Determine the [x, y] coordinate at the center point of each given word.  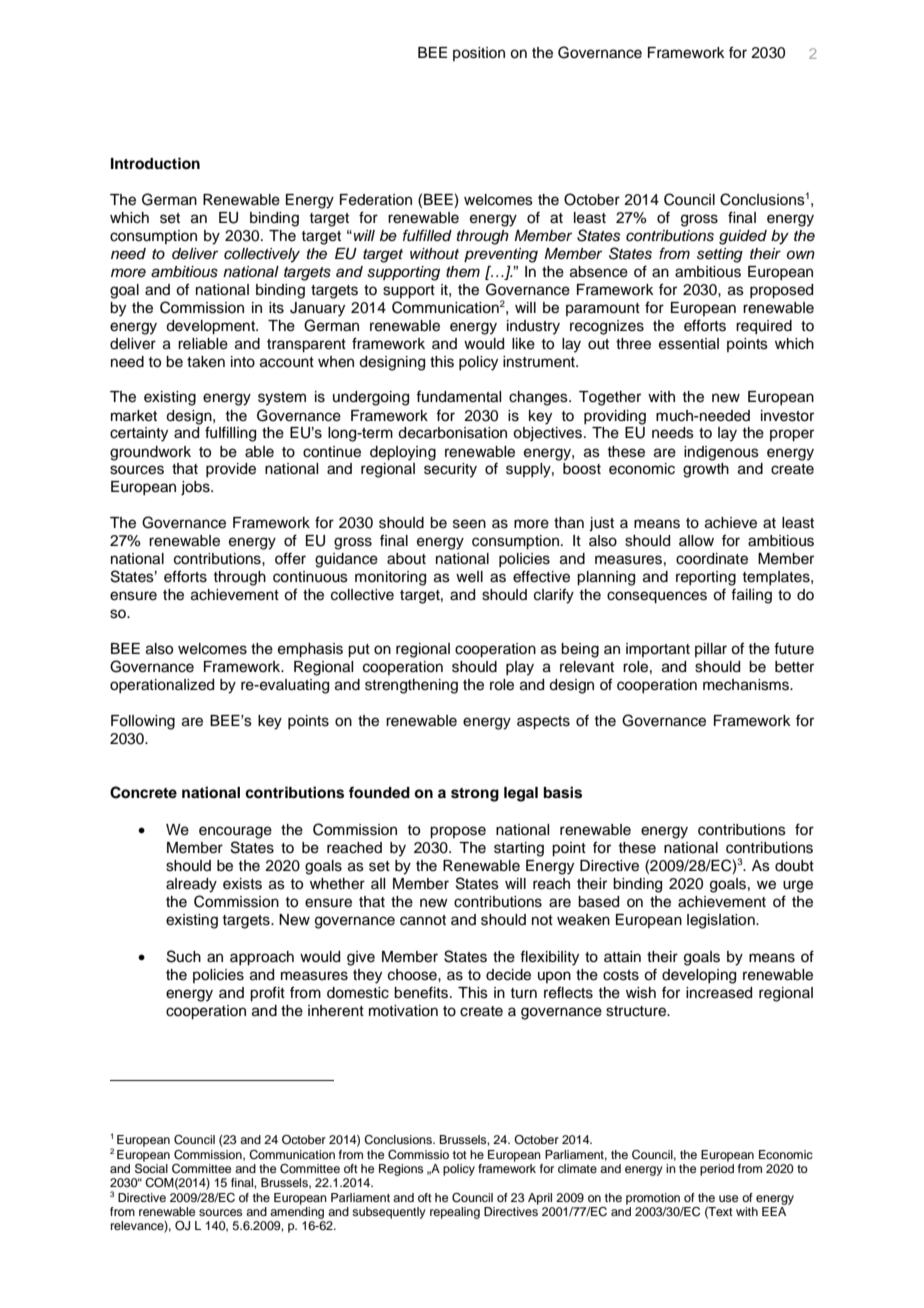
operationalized [162, 686]
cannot [423, 920]
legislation [722, 921]
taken [206, 362]
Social [151, 1167]
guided [743, 237]
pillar [711, 650]
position [479, 54]
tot [460, 1155]
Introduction [155, 163]
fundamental [458, 396]
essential [689, 344]
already [191, 885]
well [469, 577]
